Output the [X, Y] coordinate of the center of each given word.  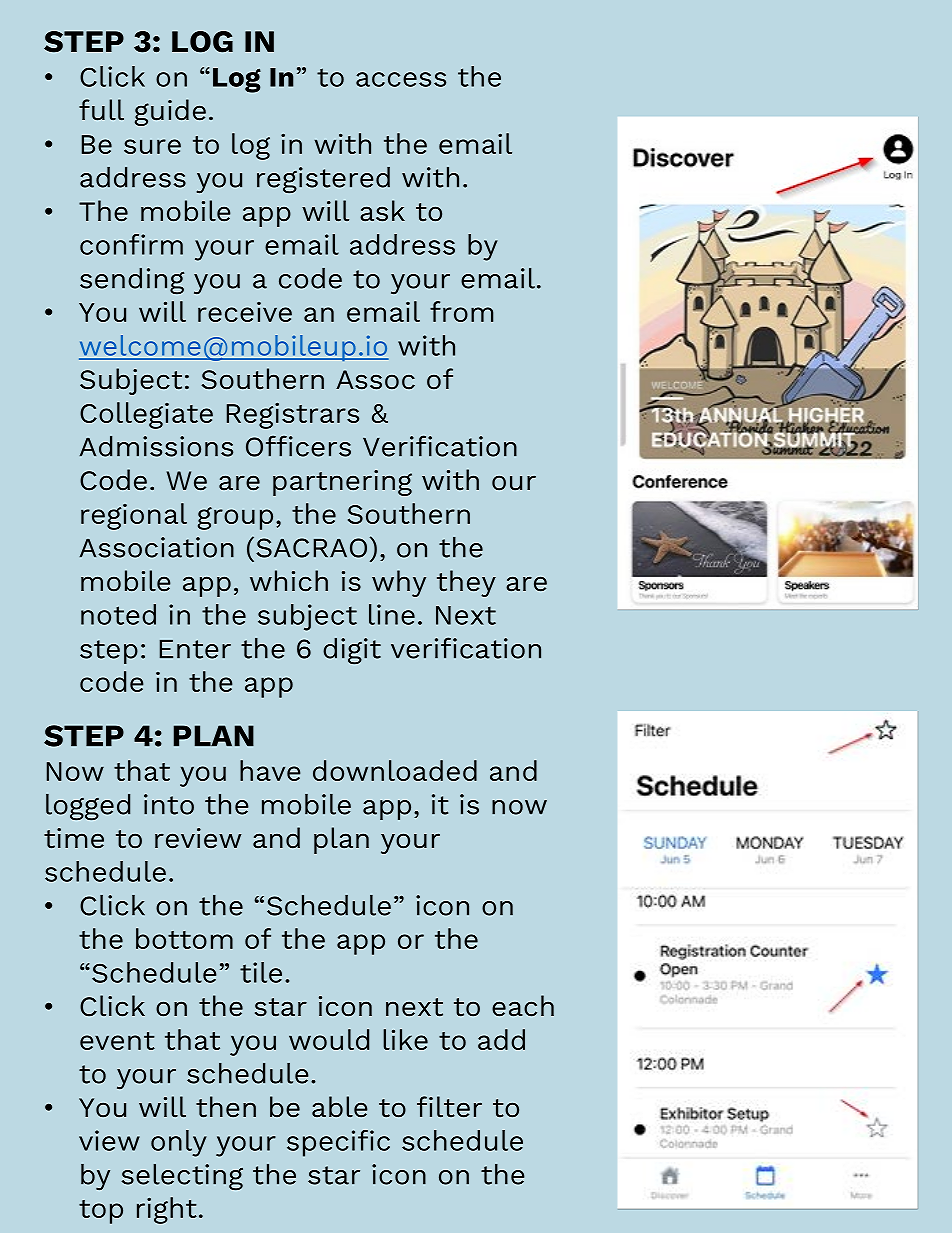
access [401, 79]
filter [449, 1107]
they [466, 583]
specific [338, 1143]
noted [118, 614]
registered [323, 180]
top [101, 1212]
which [289, 581]
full [101, 110]
